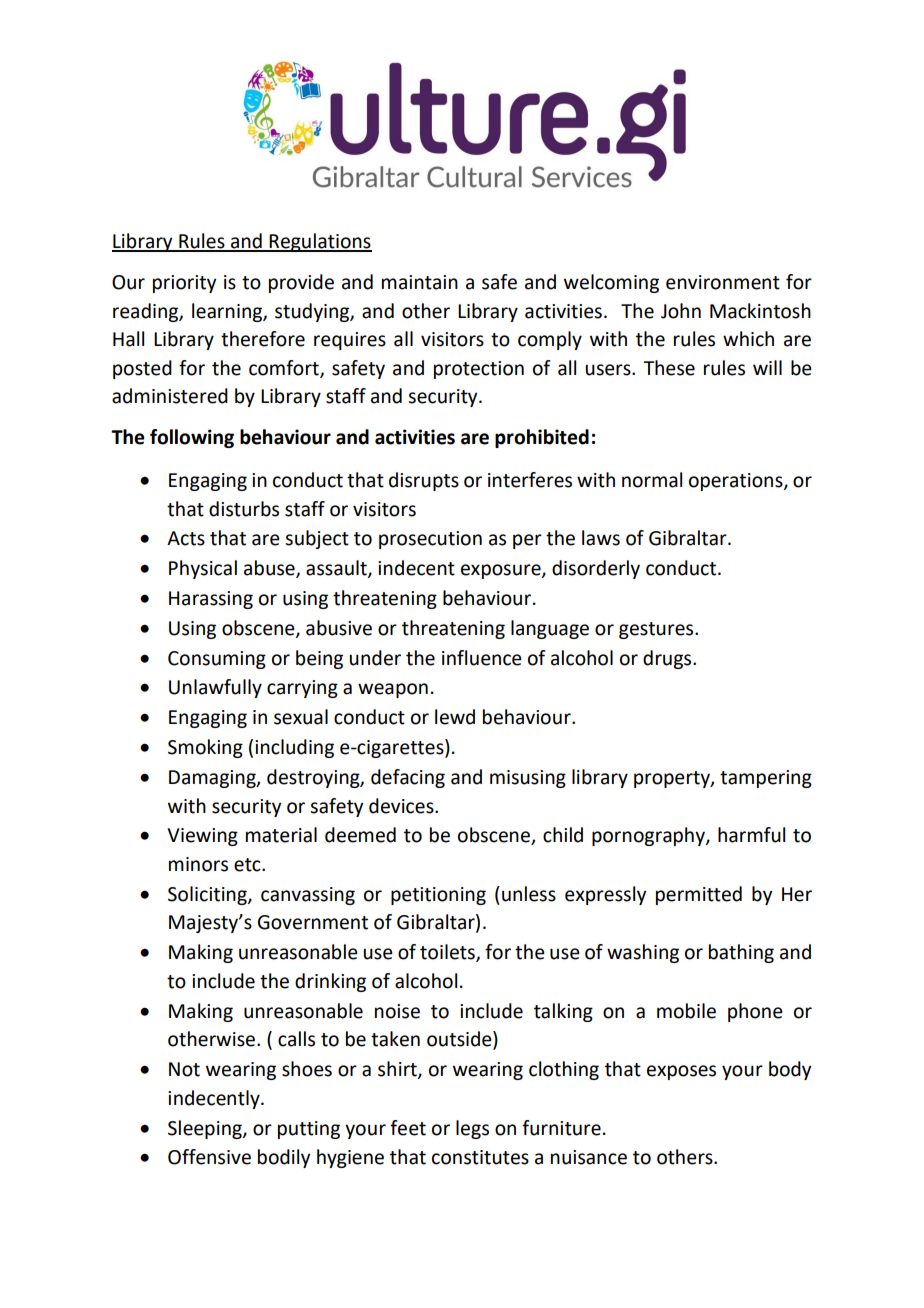 Image resolution: width=924 pixels, height=1308 pixels. What do you see at coordinates (681, 1072) in the screenshot?
I see `exposes` at bounding box center [681, 1072].
